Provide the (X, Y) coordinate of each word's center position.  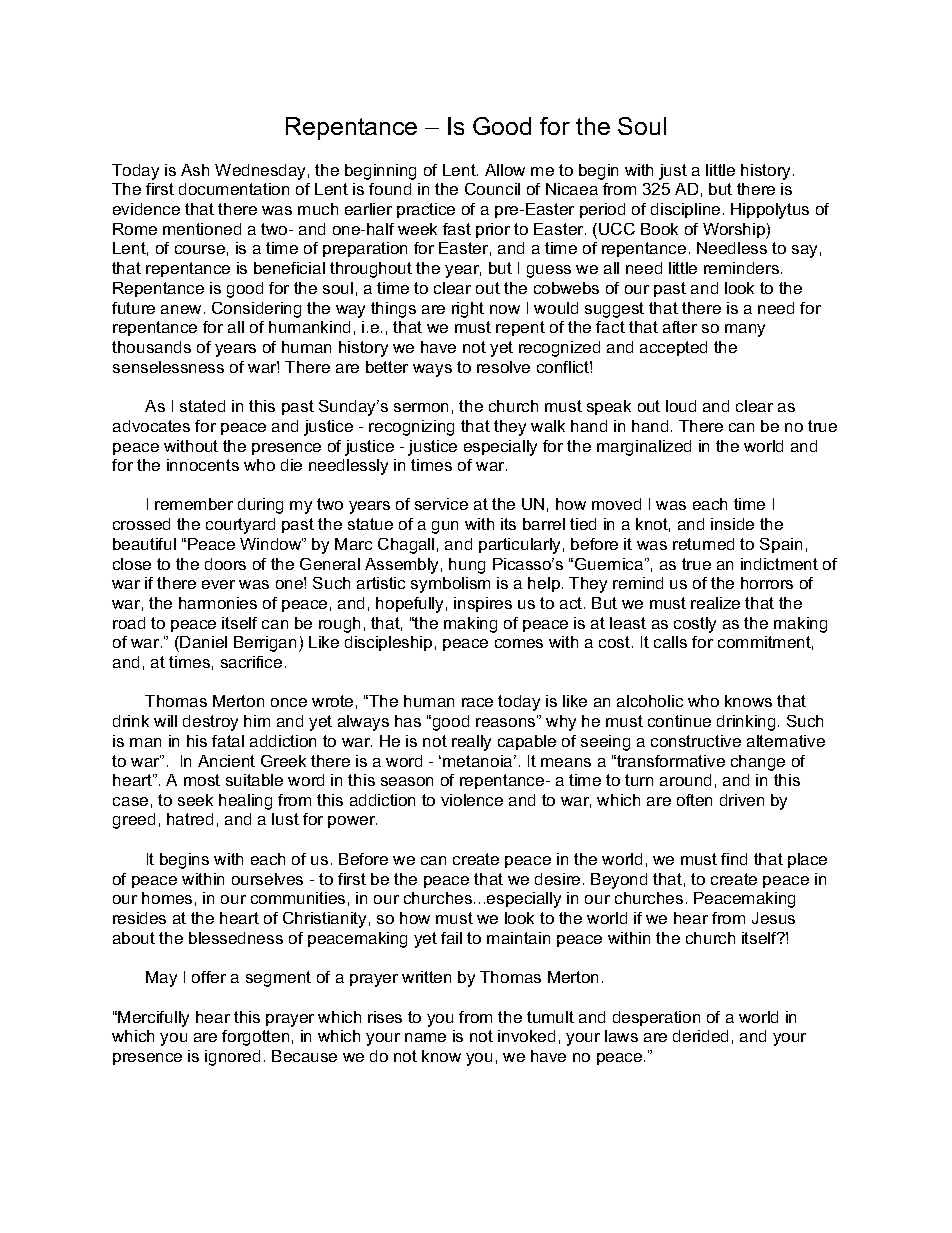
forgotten (255, 1038)
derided (700, 1036)
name (425, 1037)
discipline (685, 210)
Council (492, 189)
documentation (234, 189)
